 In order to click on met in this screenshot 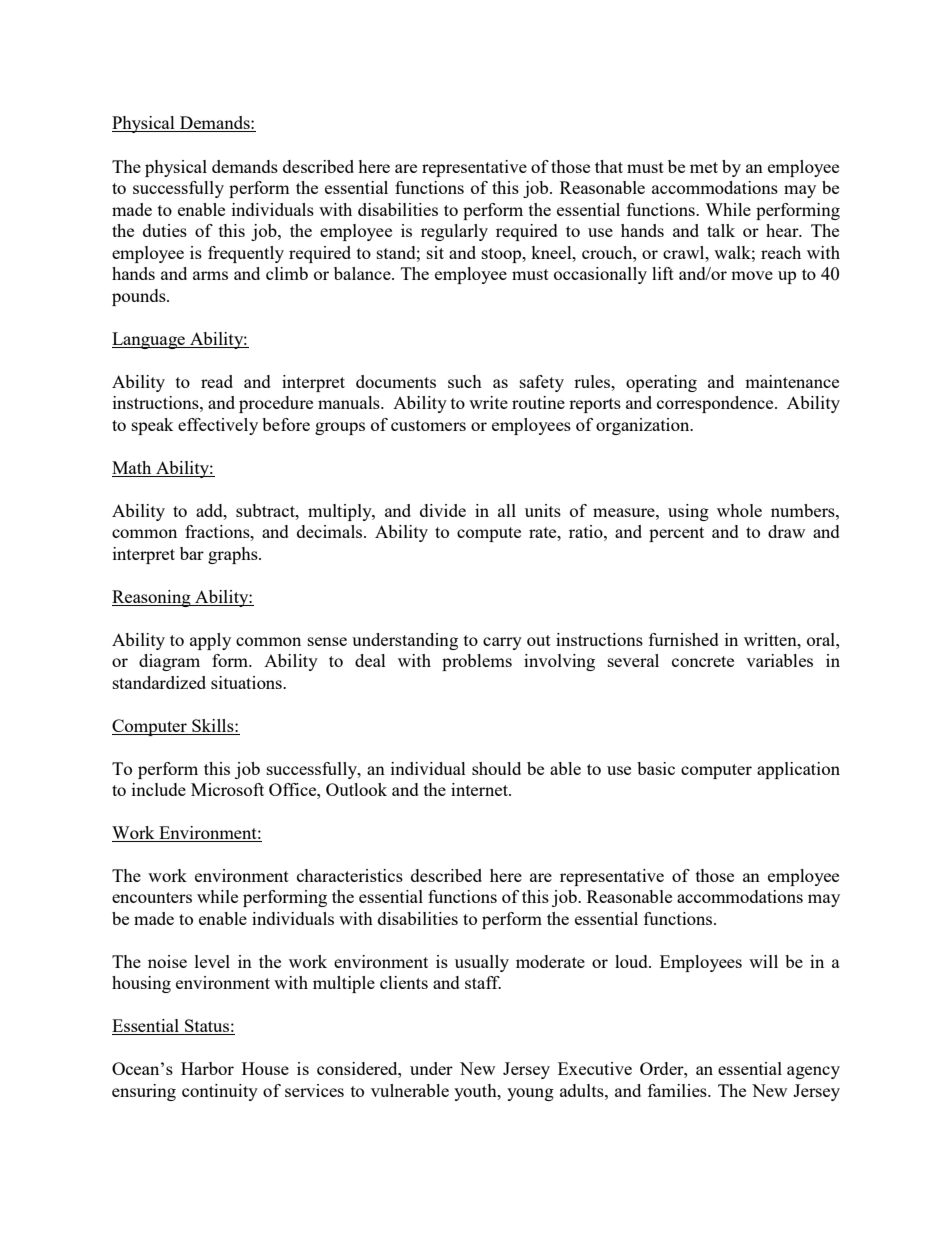, I will do `click(704, 167)`.
